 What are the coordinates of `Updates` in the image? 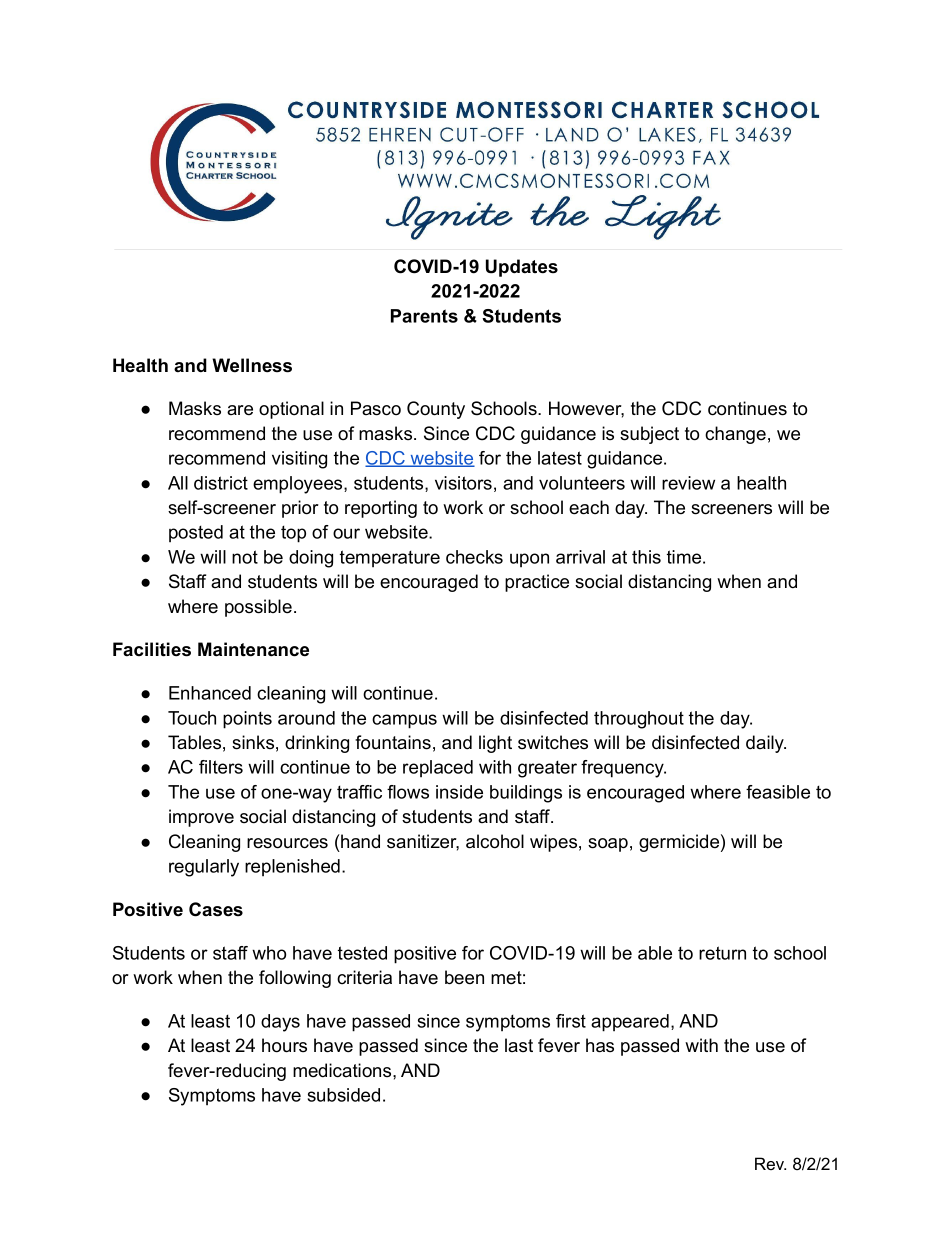 It's located at (522, 268).
